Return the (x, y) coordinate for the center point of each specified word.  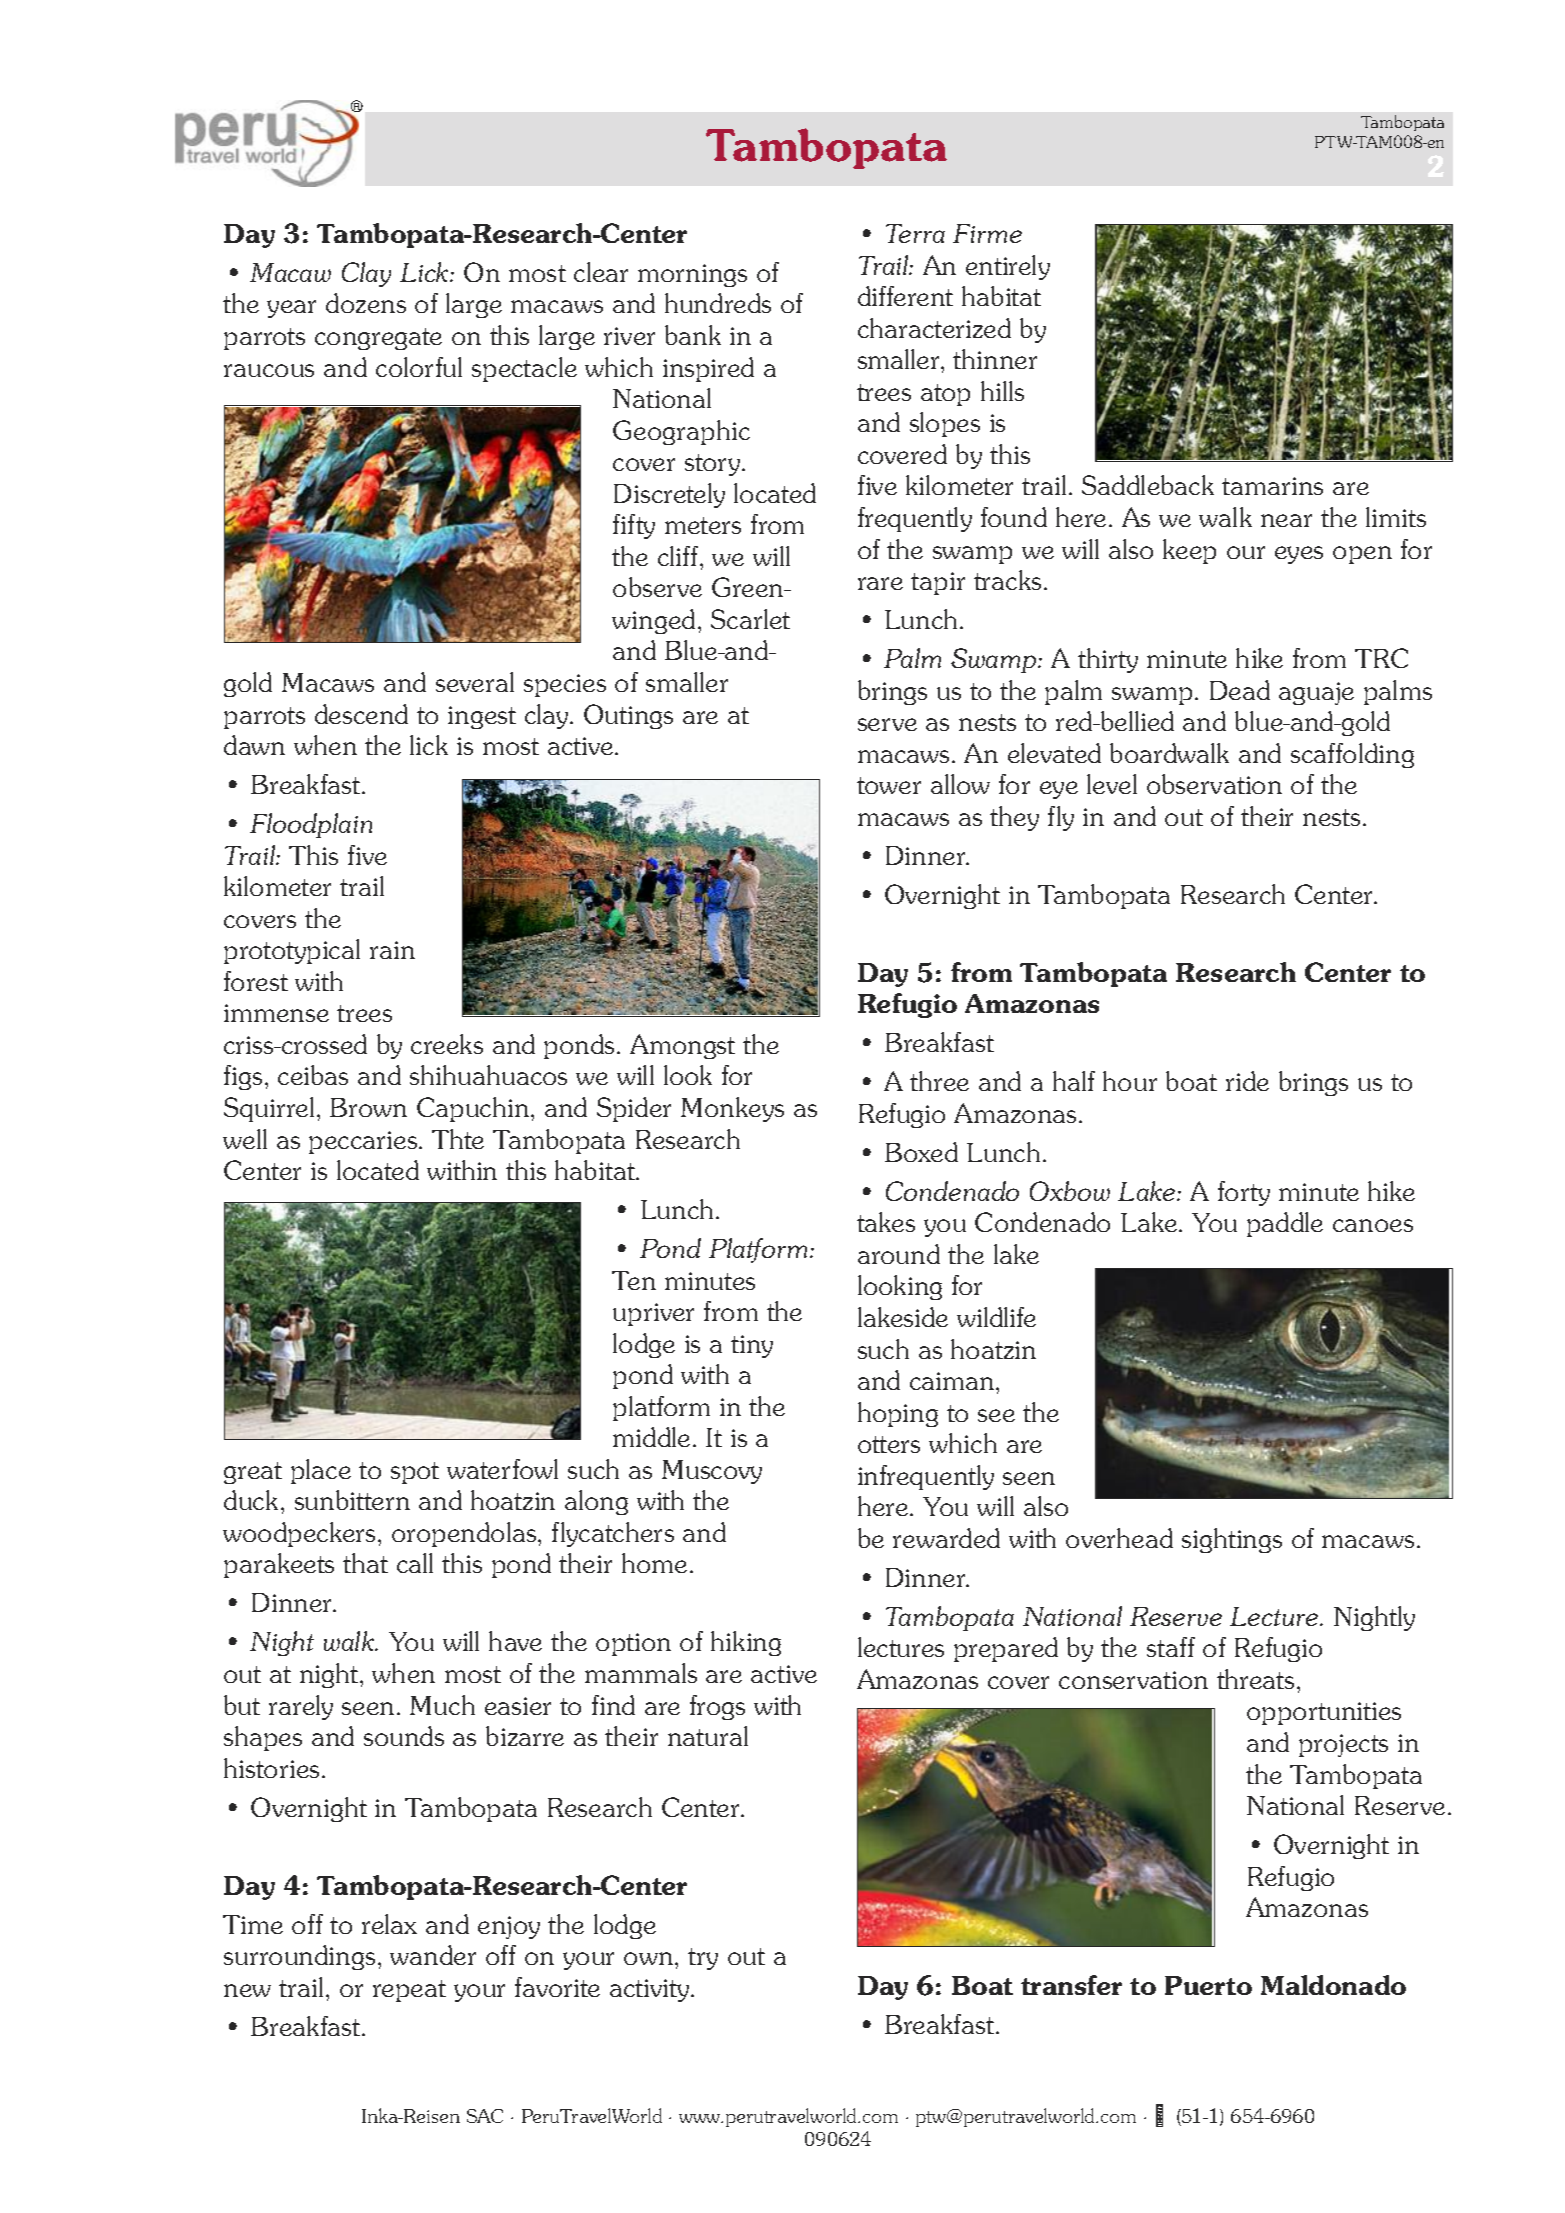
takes (886, 1222)
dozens (366, 303)
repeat (409, 1991)
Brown (368, 1107)
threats (1255, 1679)
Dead (1240, 690)
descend (361, 714)
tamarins (1272, 486)
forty (1244, 1193)
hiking (746, 1643)
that (365, 1563)
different (905, 296)
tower (889, 785)
